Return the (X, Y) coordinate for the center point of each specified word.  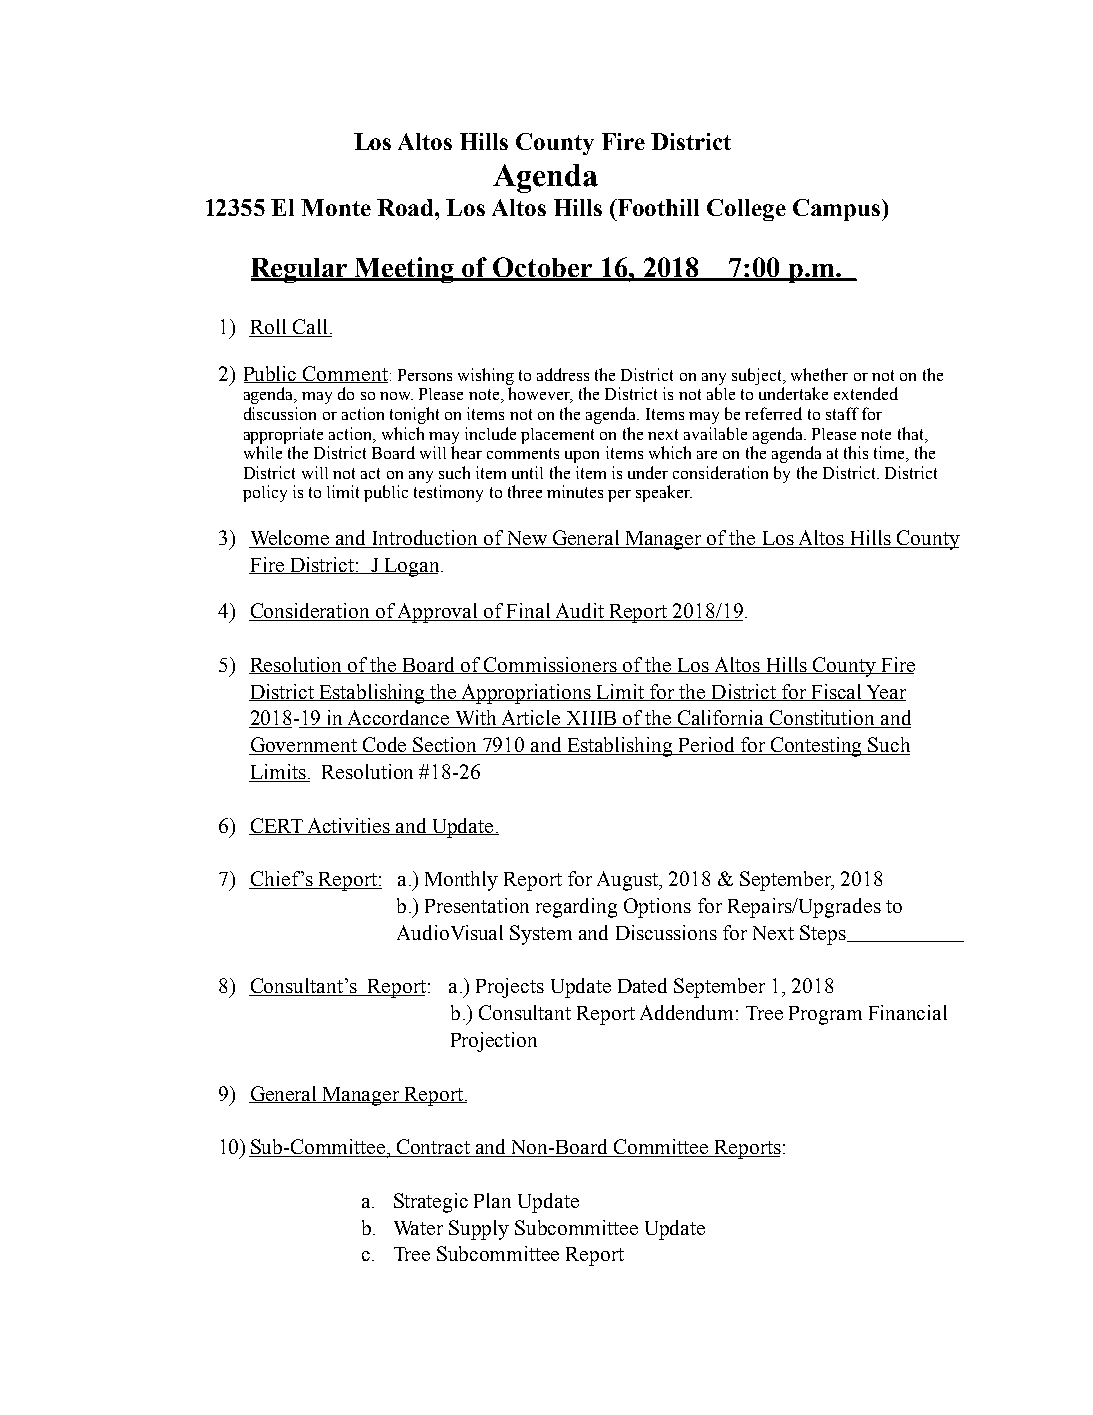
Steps (824, 935)
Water (418, 1228)
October (543, 268)
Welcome (290, 539)
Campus (838, 210)
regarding (576, 908)
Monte (336, 207)
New (526, 539)
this (856, 452)
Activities (348, 826)
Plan (492, 1200)
